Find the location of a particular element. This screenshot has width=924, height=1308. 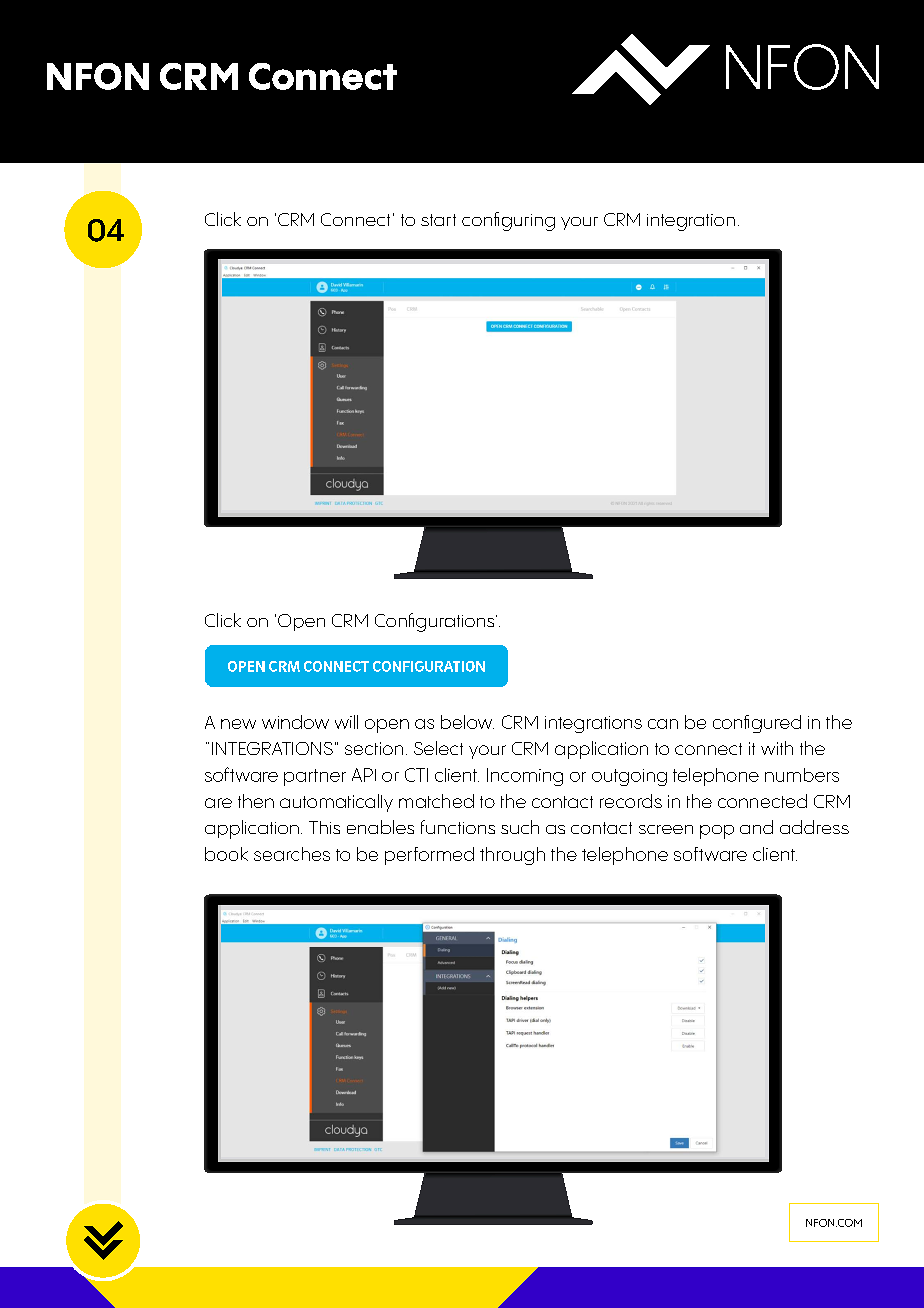

start is located at coordinates (438, 220).
